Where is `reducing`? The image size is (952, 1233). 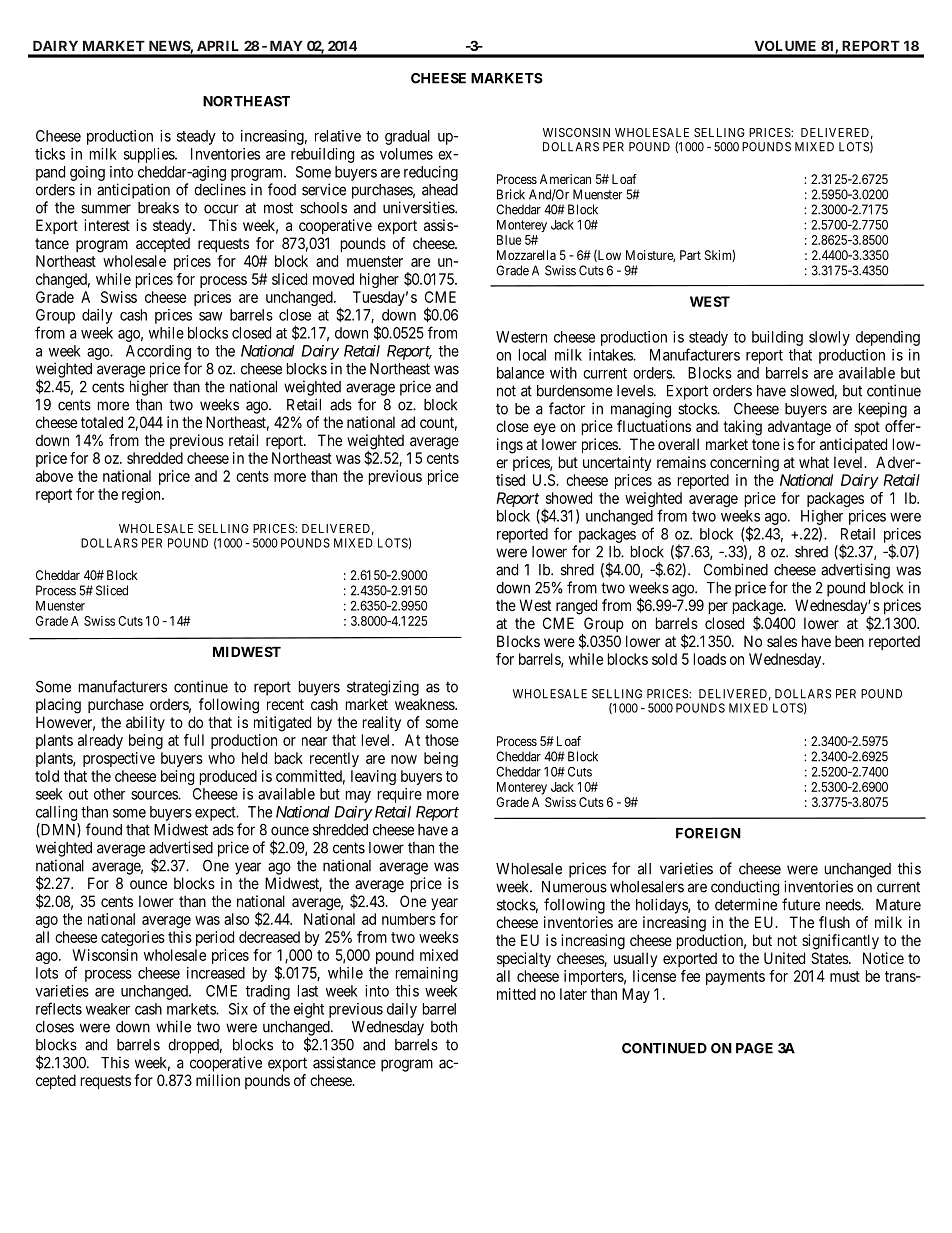
reducing is located at coordinates (431, 173).
